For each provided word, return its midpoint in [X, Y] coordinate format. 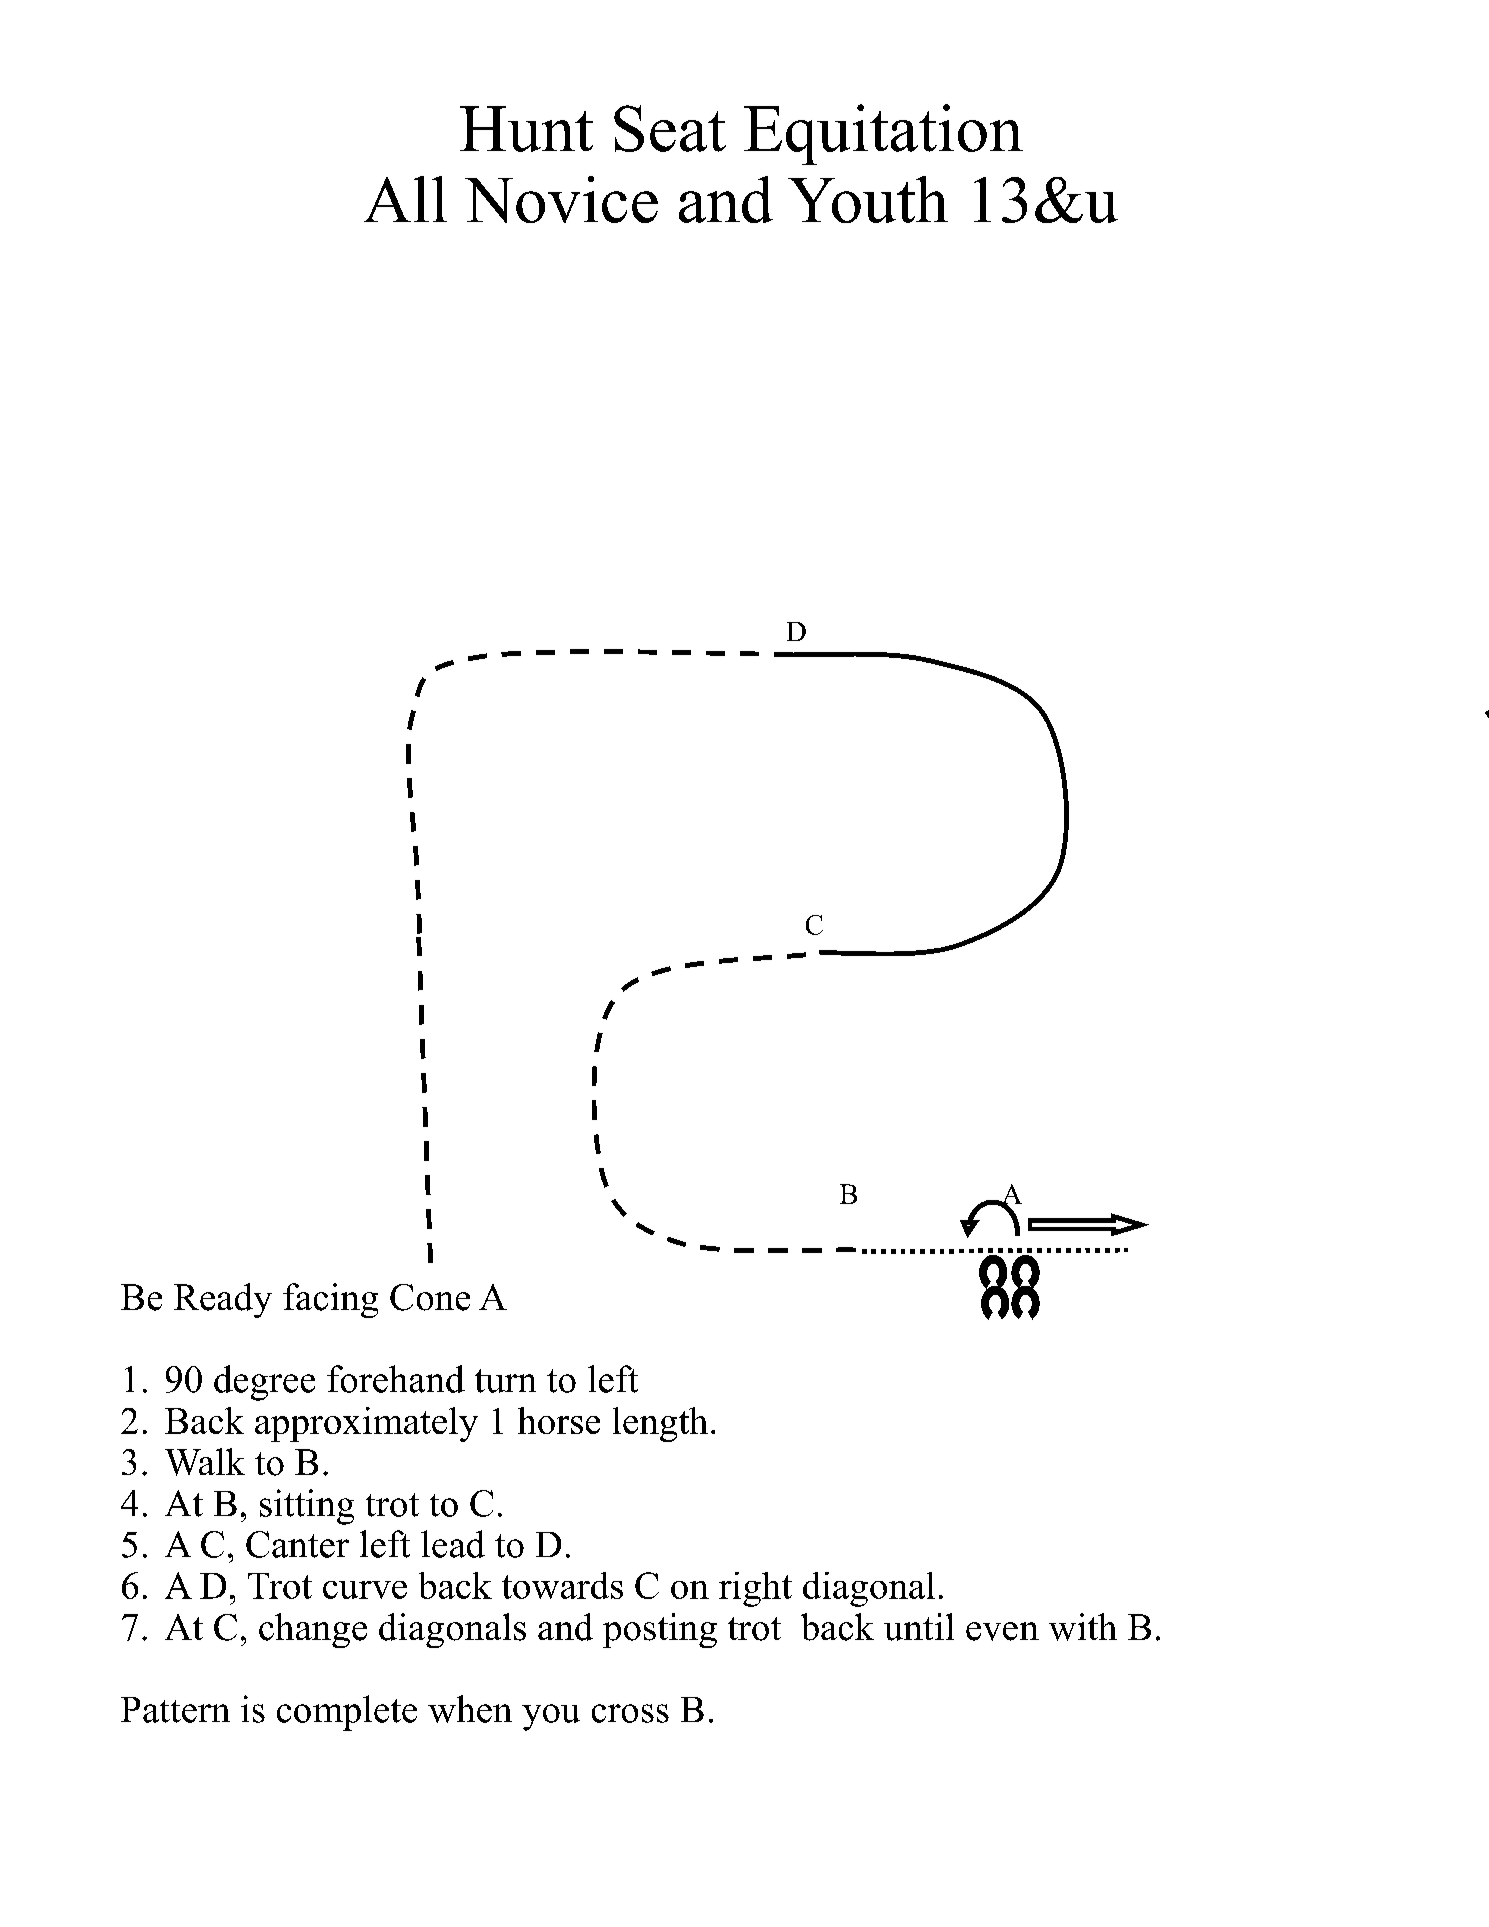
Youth [868, 199]
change [313, 1630]
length [660, 1424]
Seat [670, 128]
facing [330, 1300]
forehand [396, 1379]
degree [264, 1383]
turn [505, 1381]
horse [559, 1420]
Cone [430, 1297]
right [755, 1589]
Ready [223, 1300]
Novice [561, 199]
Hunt [526, 129]
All [405, 199]
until [919, 1627]
